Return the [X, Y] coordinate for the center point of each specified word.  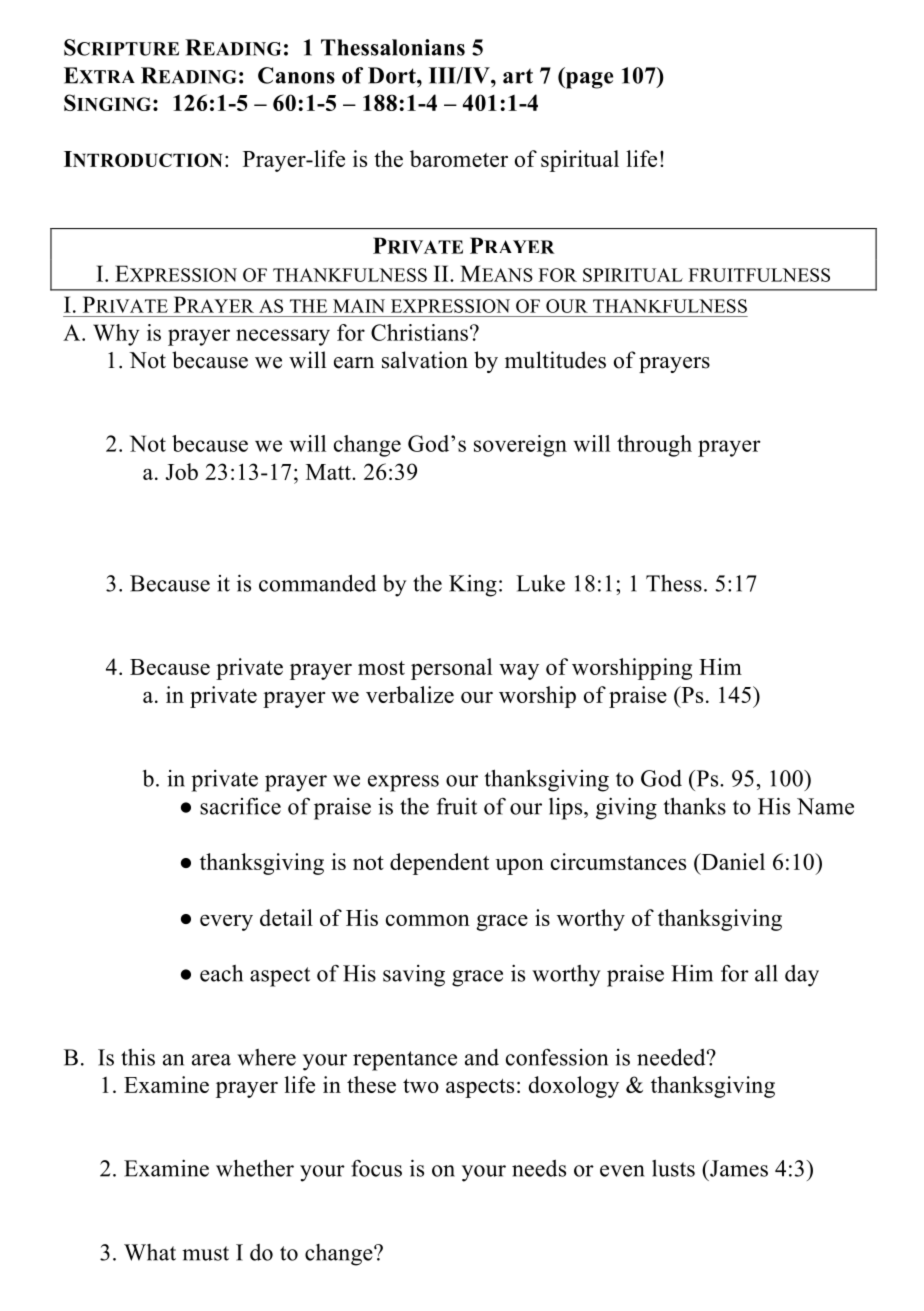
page [588, 80]
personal [451, 669]
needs [539, 1168]
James [738, 1168]
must [205, 1253]
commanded [317, 583]
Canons [296, 75]
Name [825, 806]
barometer [459, 158]
